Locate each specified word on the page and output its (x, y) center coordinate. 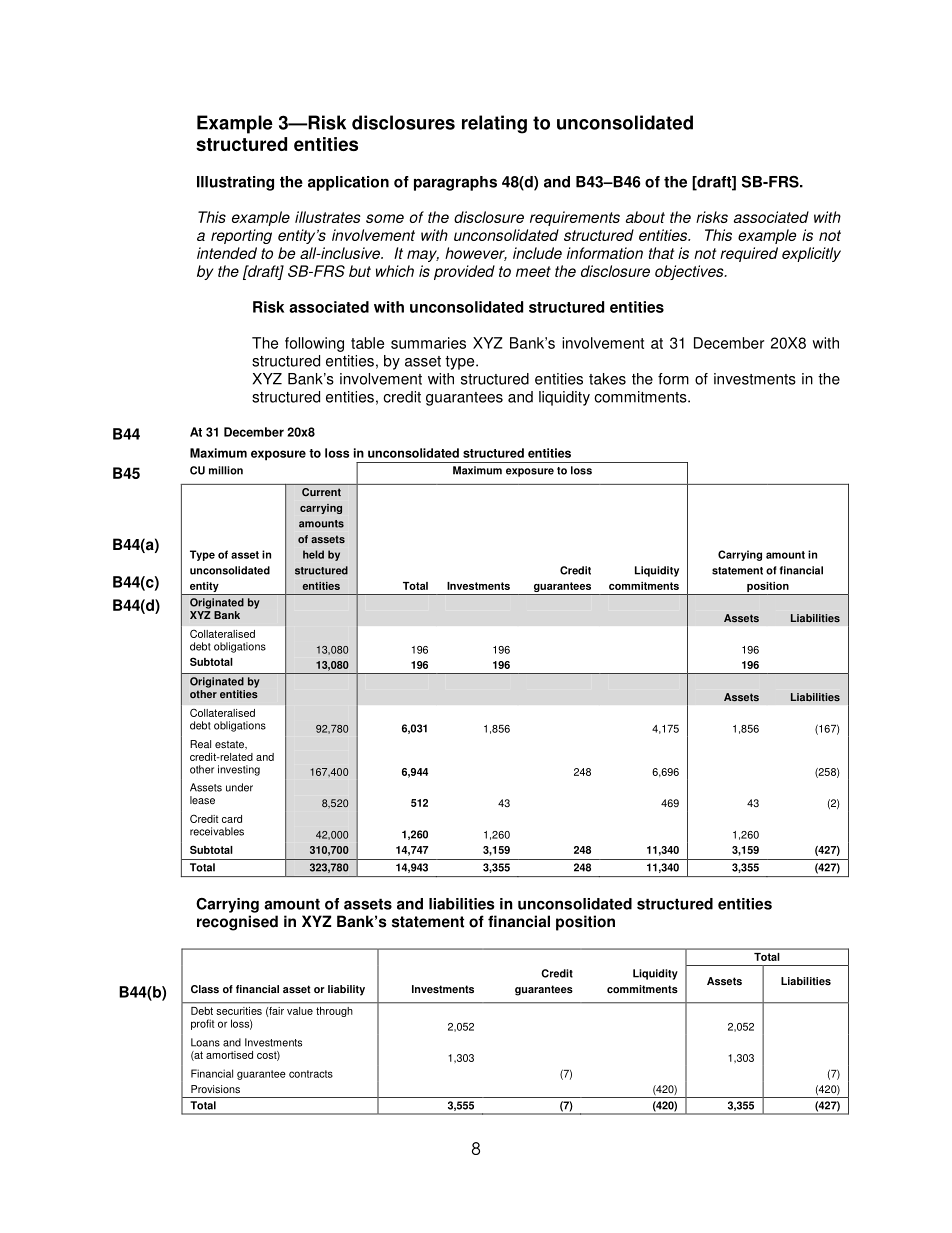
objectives (690, 272)
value (300, 1011)
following (314, 344)
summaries (428, 343)
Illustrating (235, 183)
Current (321, 492)
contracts (311, 1074)
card (232, 819)
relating (494, 124)
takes (607, 379)
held (313, 554)
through (334, 1012)
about (645, 217)
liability (346, 990)
